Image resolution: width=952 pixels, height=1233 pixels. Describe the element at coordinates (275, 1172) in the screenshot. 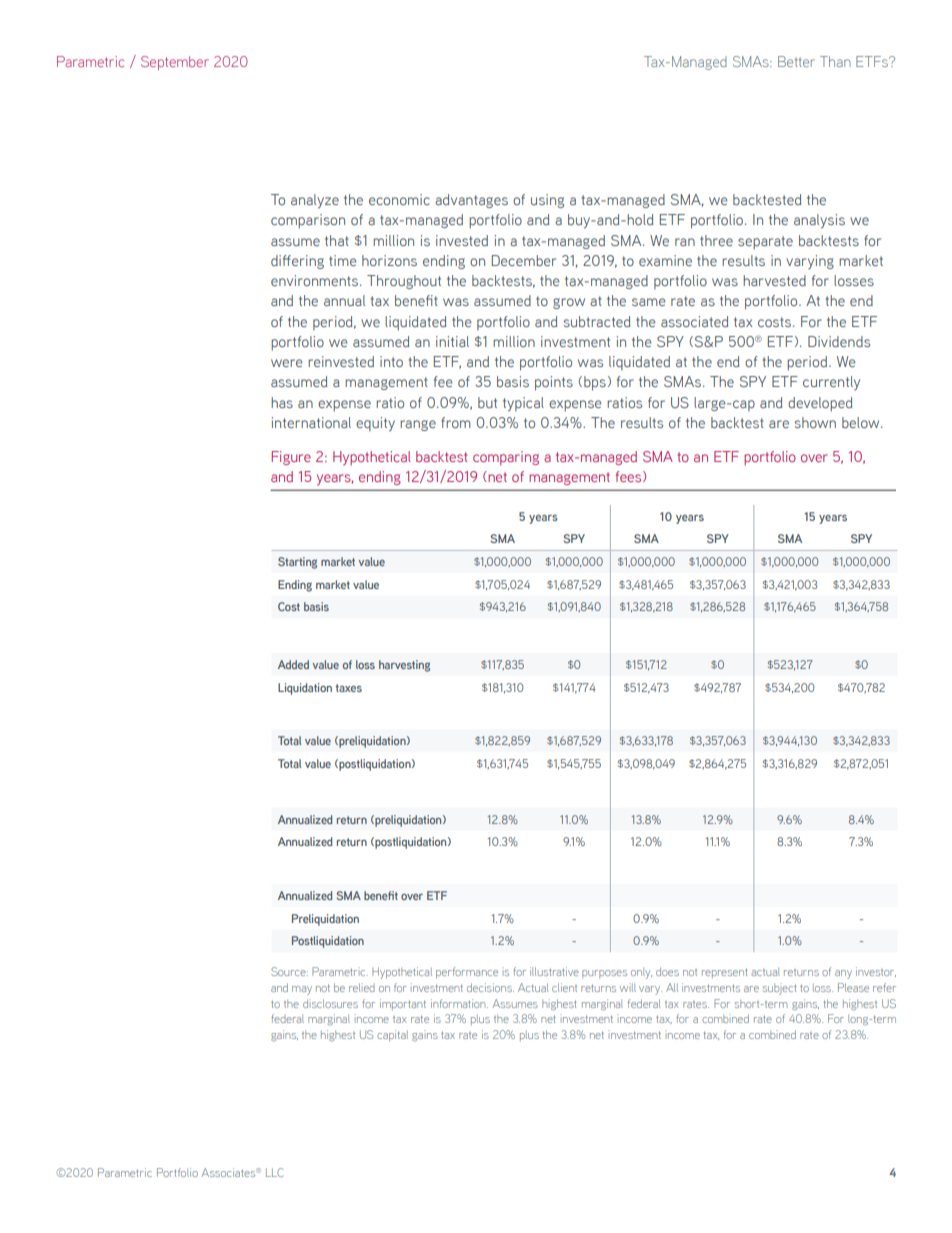

I see `LLC` at that location.
